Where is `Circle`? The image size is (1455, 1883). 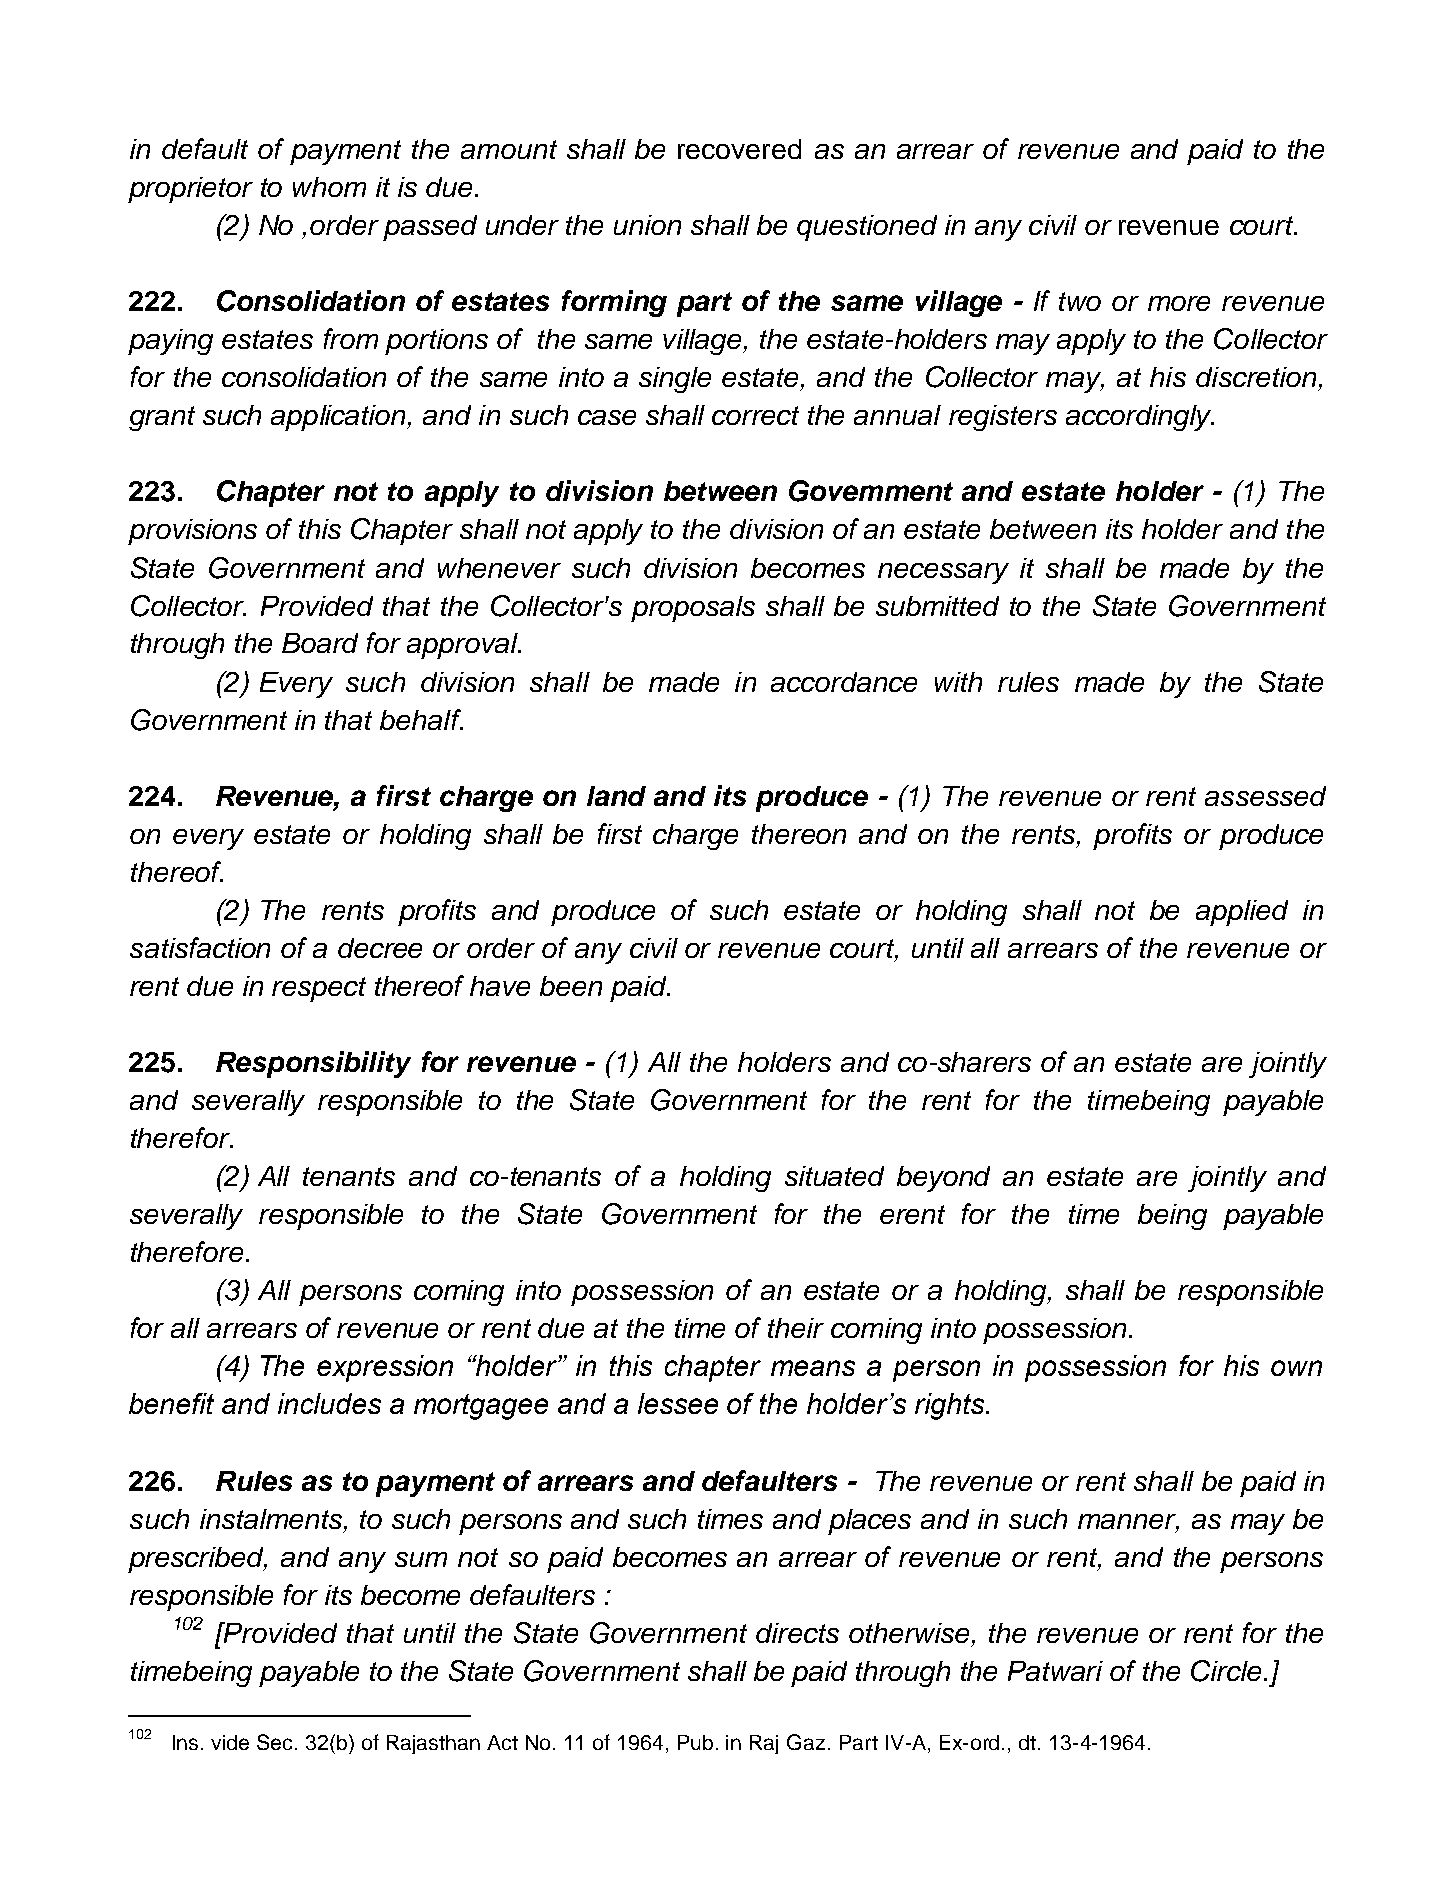 Circle is located at coordinates (1226, 1671).
